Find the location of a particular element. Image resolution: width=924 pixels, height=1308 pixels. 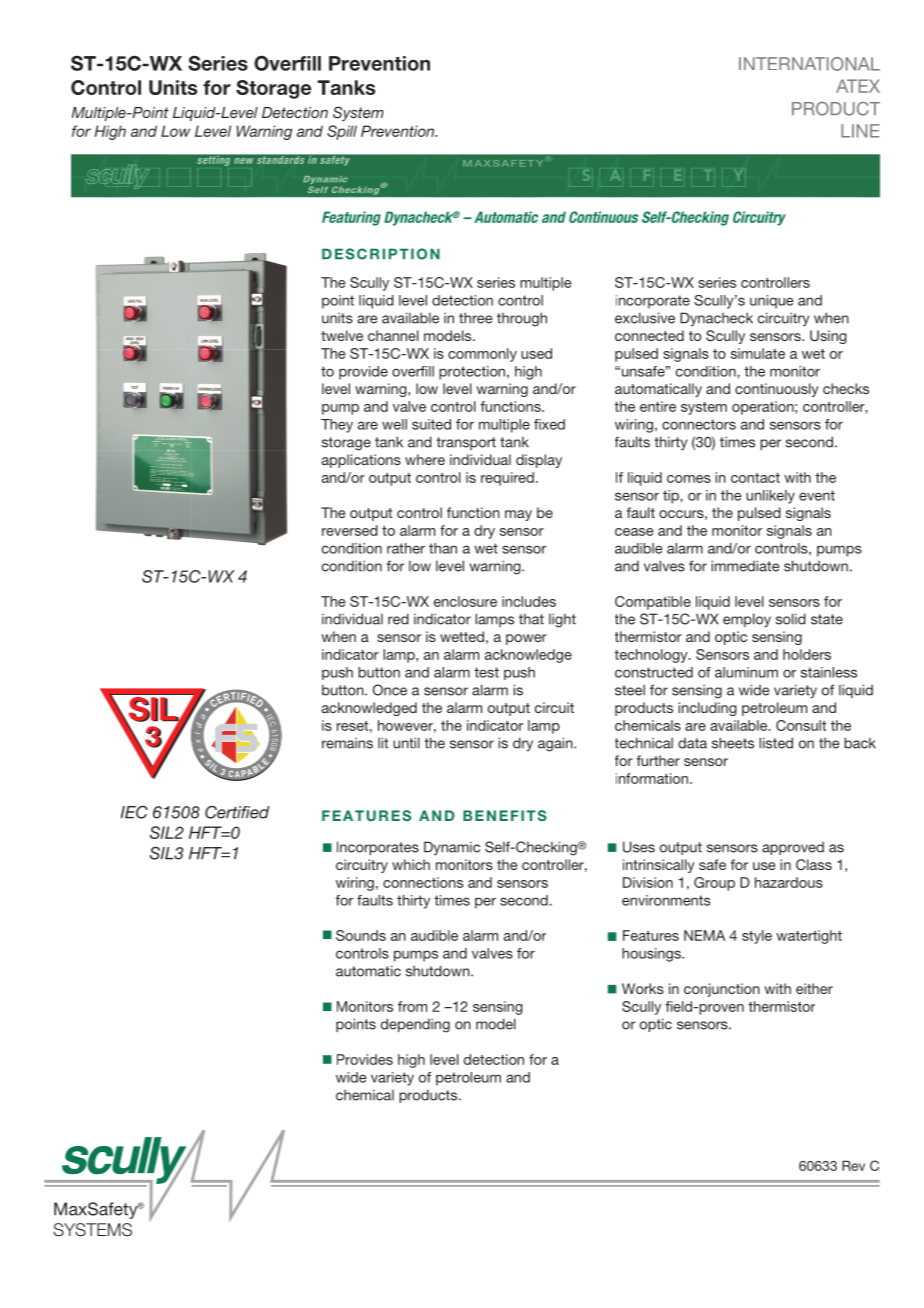

Sounds is located at coordinates (361, 935).
